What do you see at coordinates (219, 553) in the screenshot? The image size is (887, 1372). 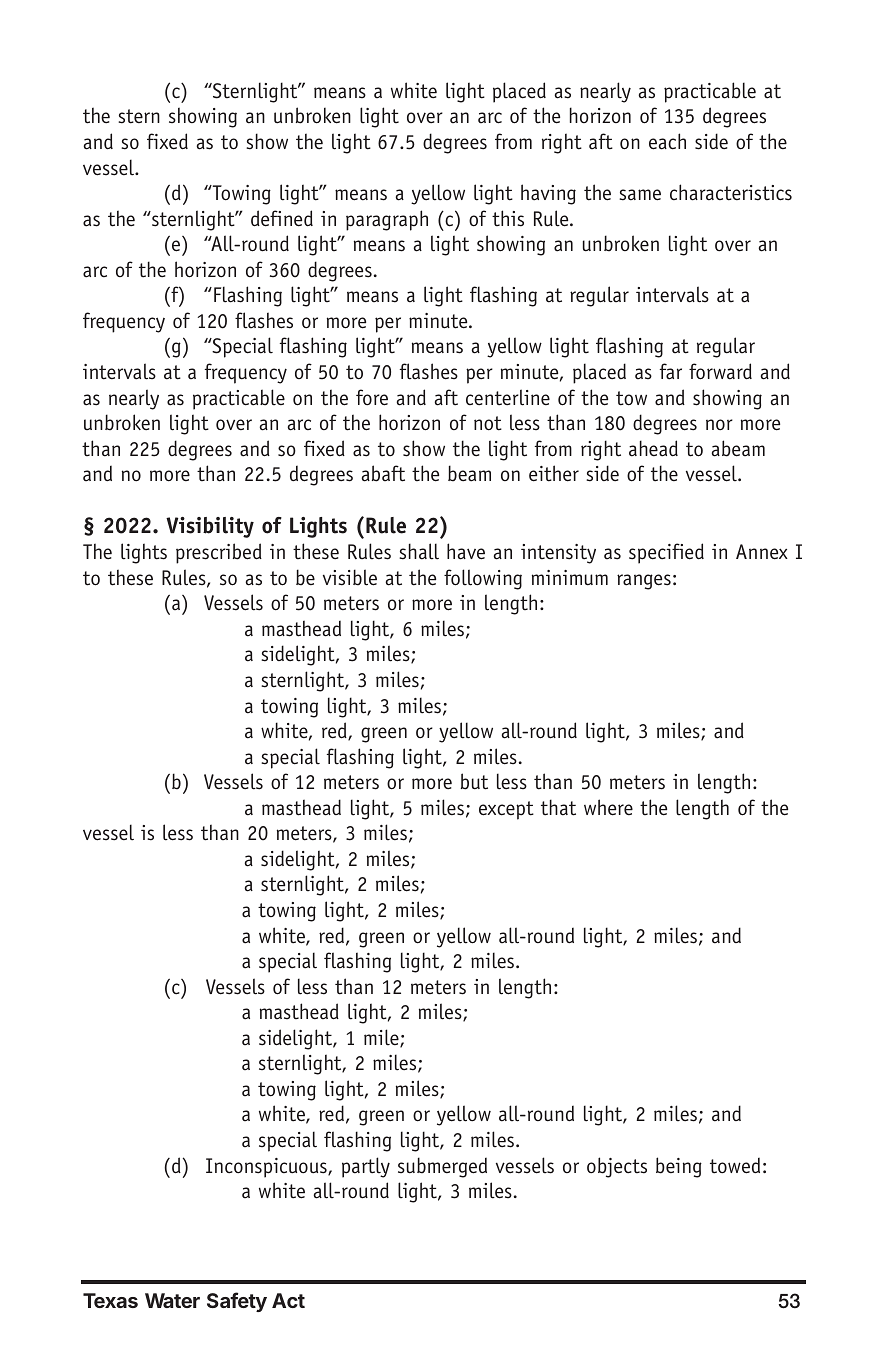 I see `prescribed` at bounding box center [219, 553].
